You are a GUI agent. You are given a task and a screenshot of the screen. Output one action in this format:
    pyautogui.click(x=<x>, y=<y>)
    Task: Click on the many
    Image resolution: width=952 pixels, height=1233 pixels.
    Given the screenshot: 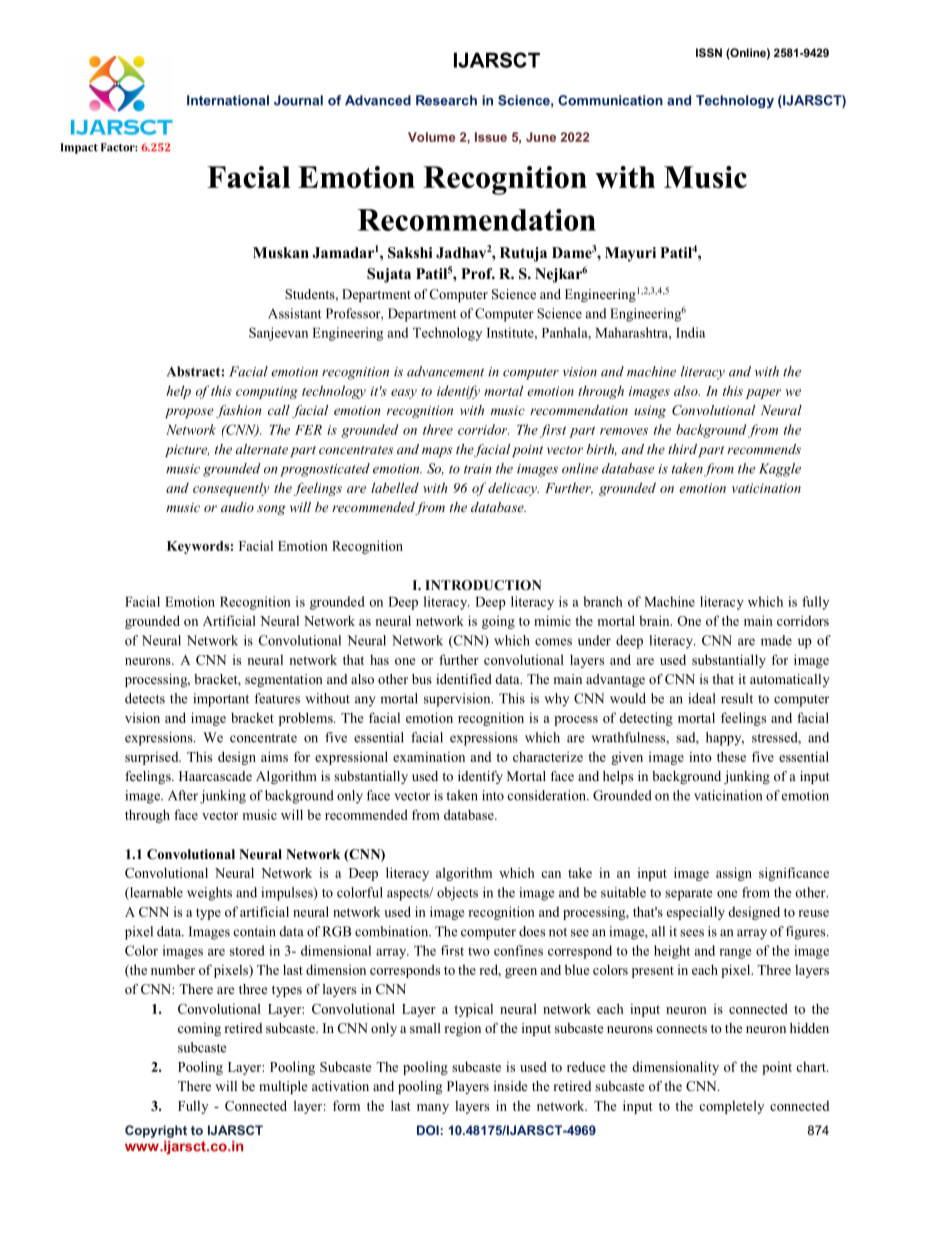 What is the action you would take?
    pyautogui.click(x=433, y=1109)
